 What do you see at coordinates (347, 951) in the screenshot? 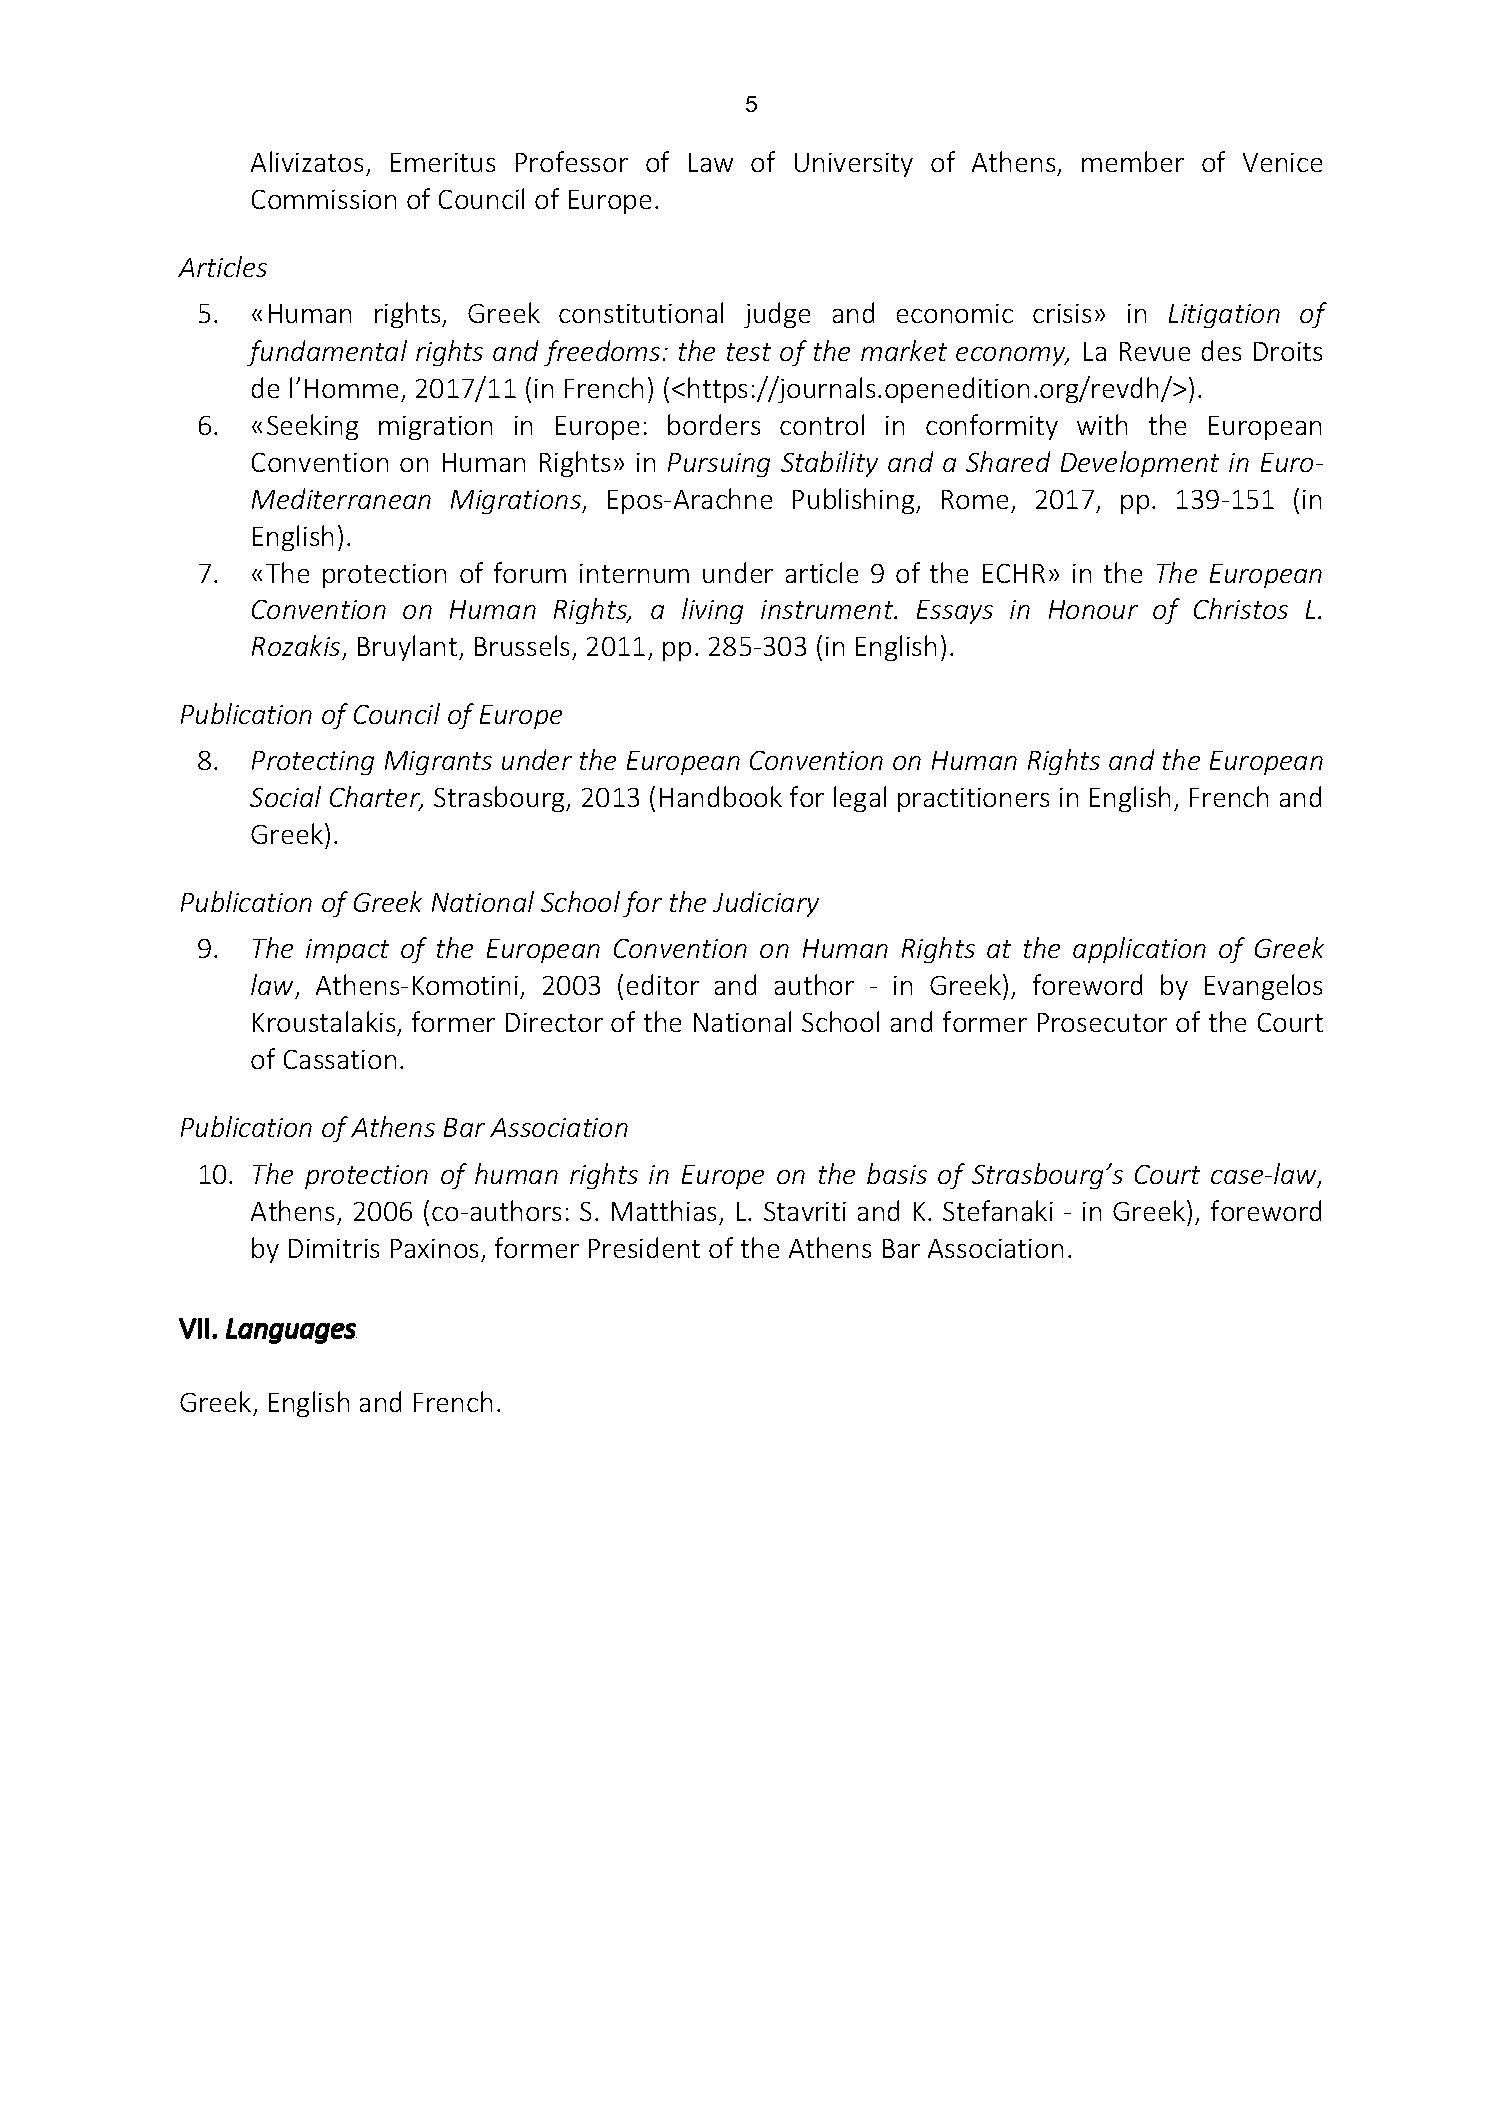
I see `impact` at bounding box center [347, 951].
